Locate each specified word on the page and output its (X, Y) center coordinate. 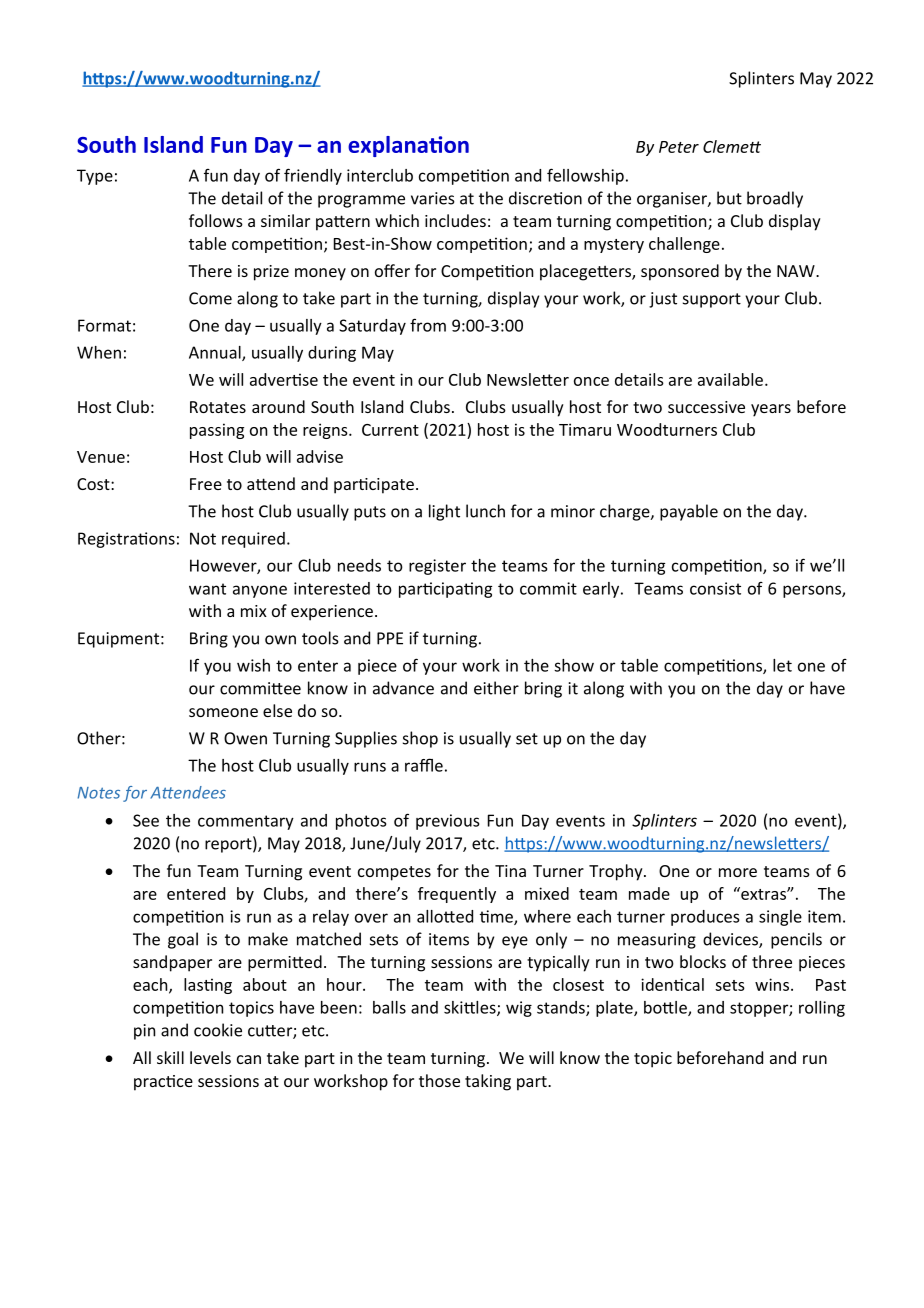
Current (390, 430)
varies (433, 198)
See (146, 820)
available (730, 379)
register (437, 567)
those (439, 1080)
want (207, 589)
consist (715, 588)
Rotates (218, 407)
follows (216, 220)
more (738, 872)
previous (447, 822)
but (729, 198)
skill (170, 1057)
